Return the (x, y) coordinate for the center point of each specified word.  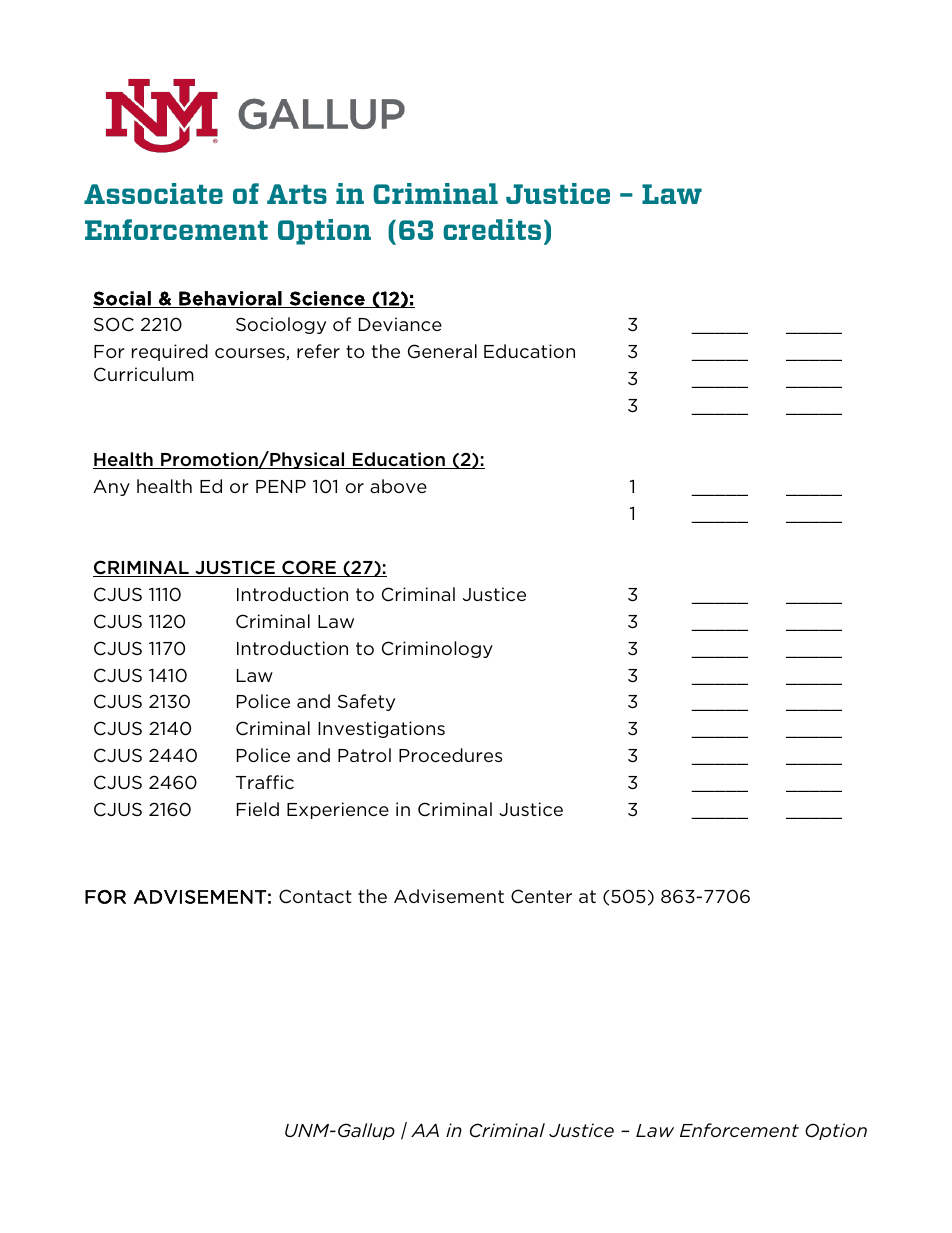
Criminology (437, 649)
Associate (153, 193)
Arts (297, 194)
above (398, 486)
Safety (366, 702)
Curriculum (144, 374)
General (442, 351)
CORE (309, 568)
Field (258, 809)
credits (492, 229)
